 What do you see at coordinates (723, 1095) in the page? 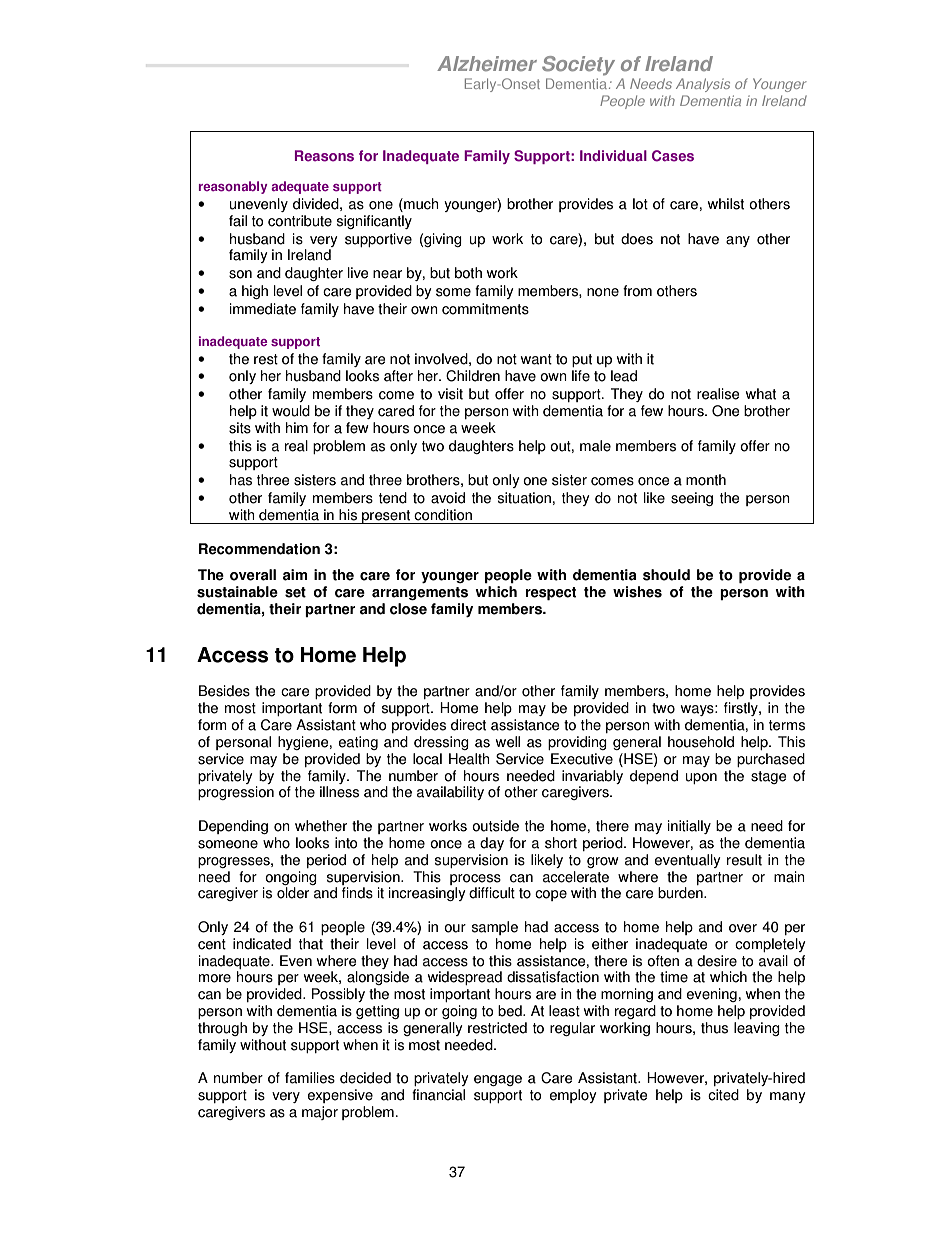
I see `cited` at bounding box center [723, 1095].
